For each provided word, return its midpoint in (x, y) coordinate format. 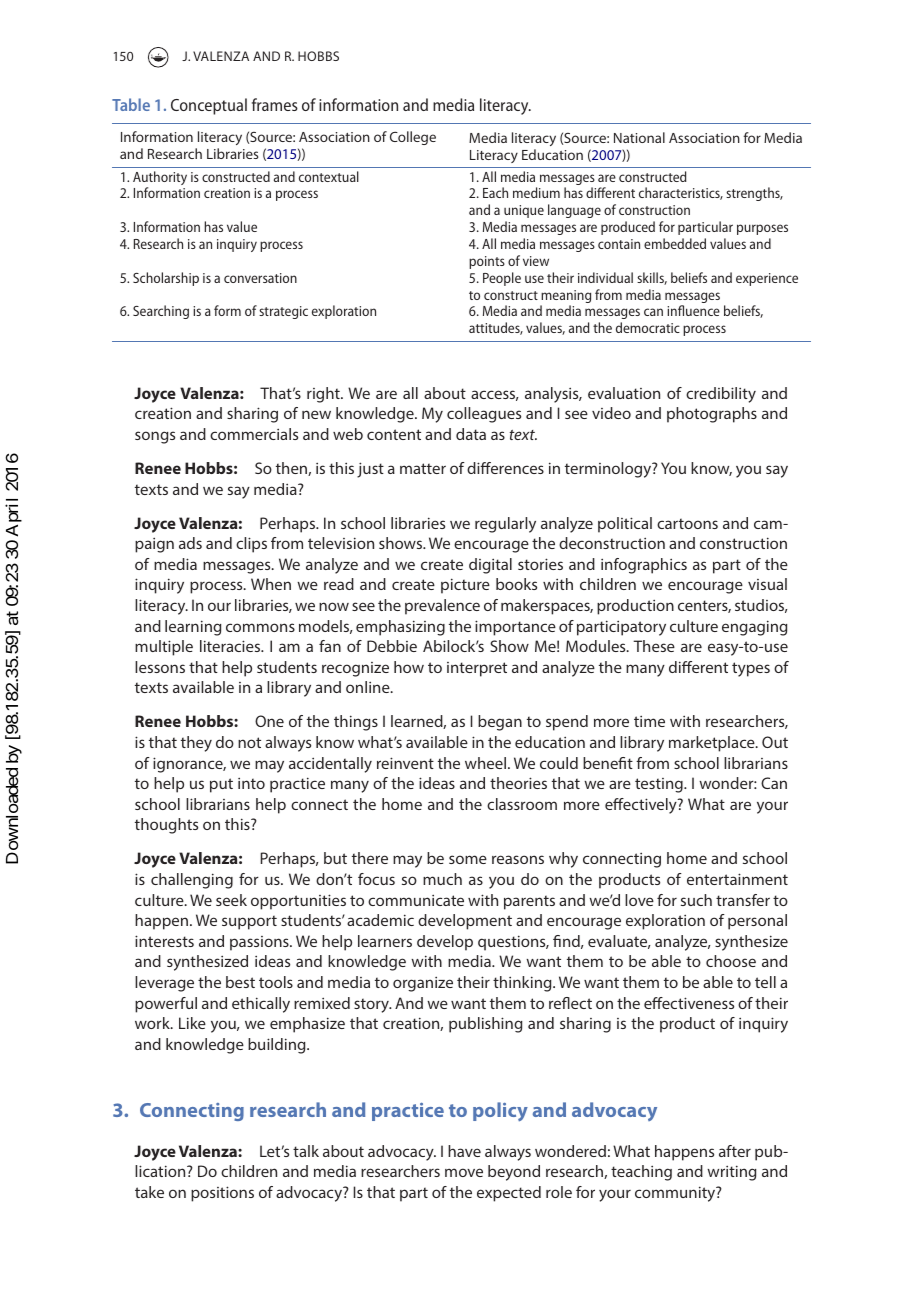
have (464, 1151)
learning (193, 628)
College (413, 138)
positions (222, 1194)
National (639, 137)
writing (732, 1173)
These (654, 646)
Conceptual (209, 106)
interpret (477, 669)
